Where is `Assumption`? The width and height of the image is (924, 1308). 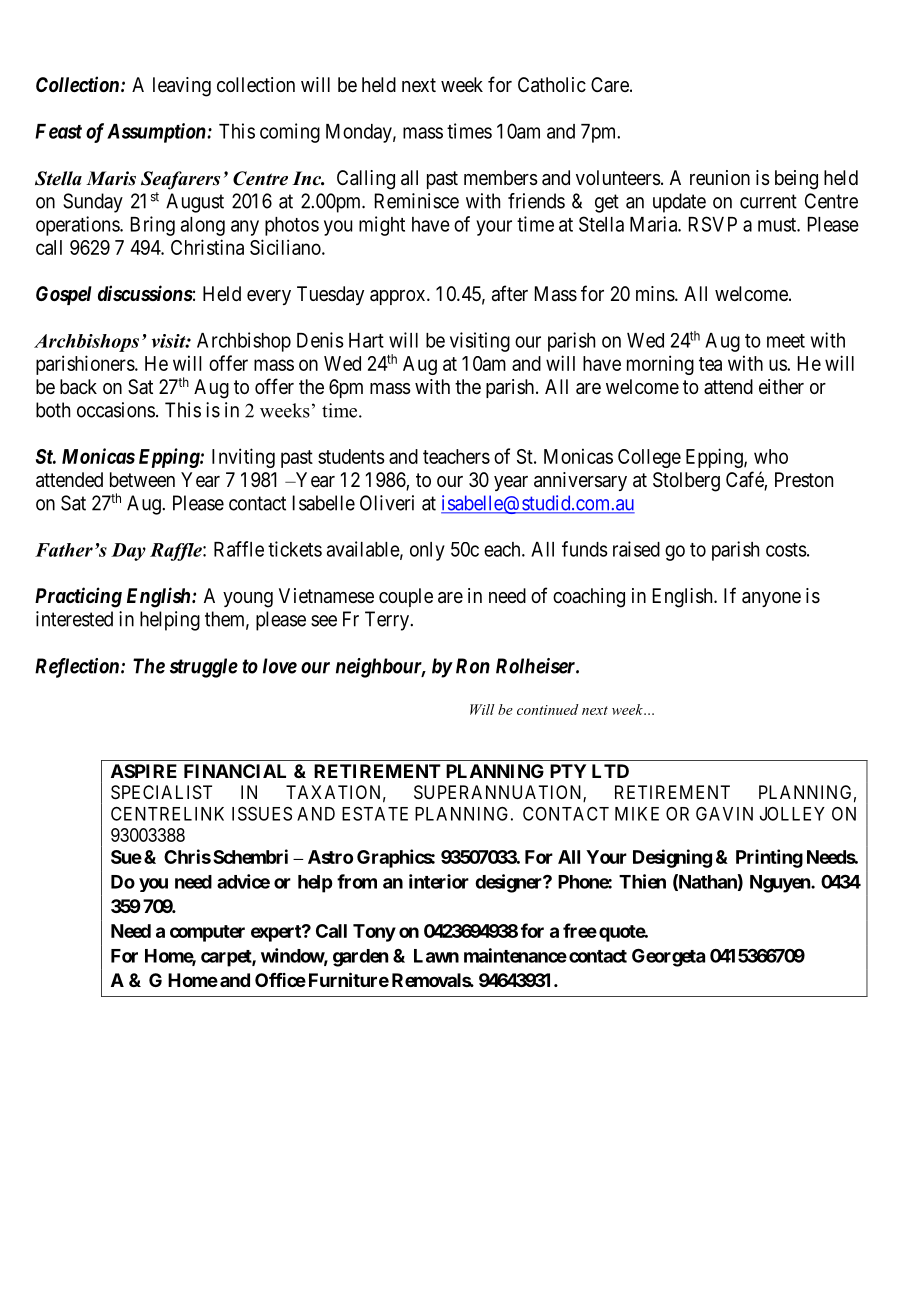
Assumption is located at coordinates (157, 133).
